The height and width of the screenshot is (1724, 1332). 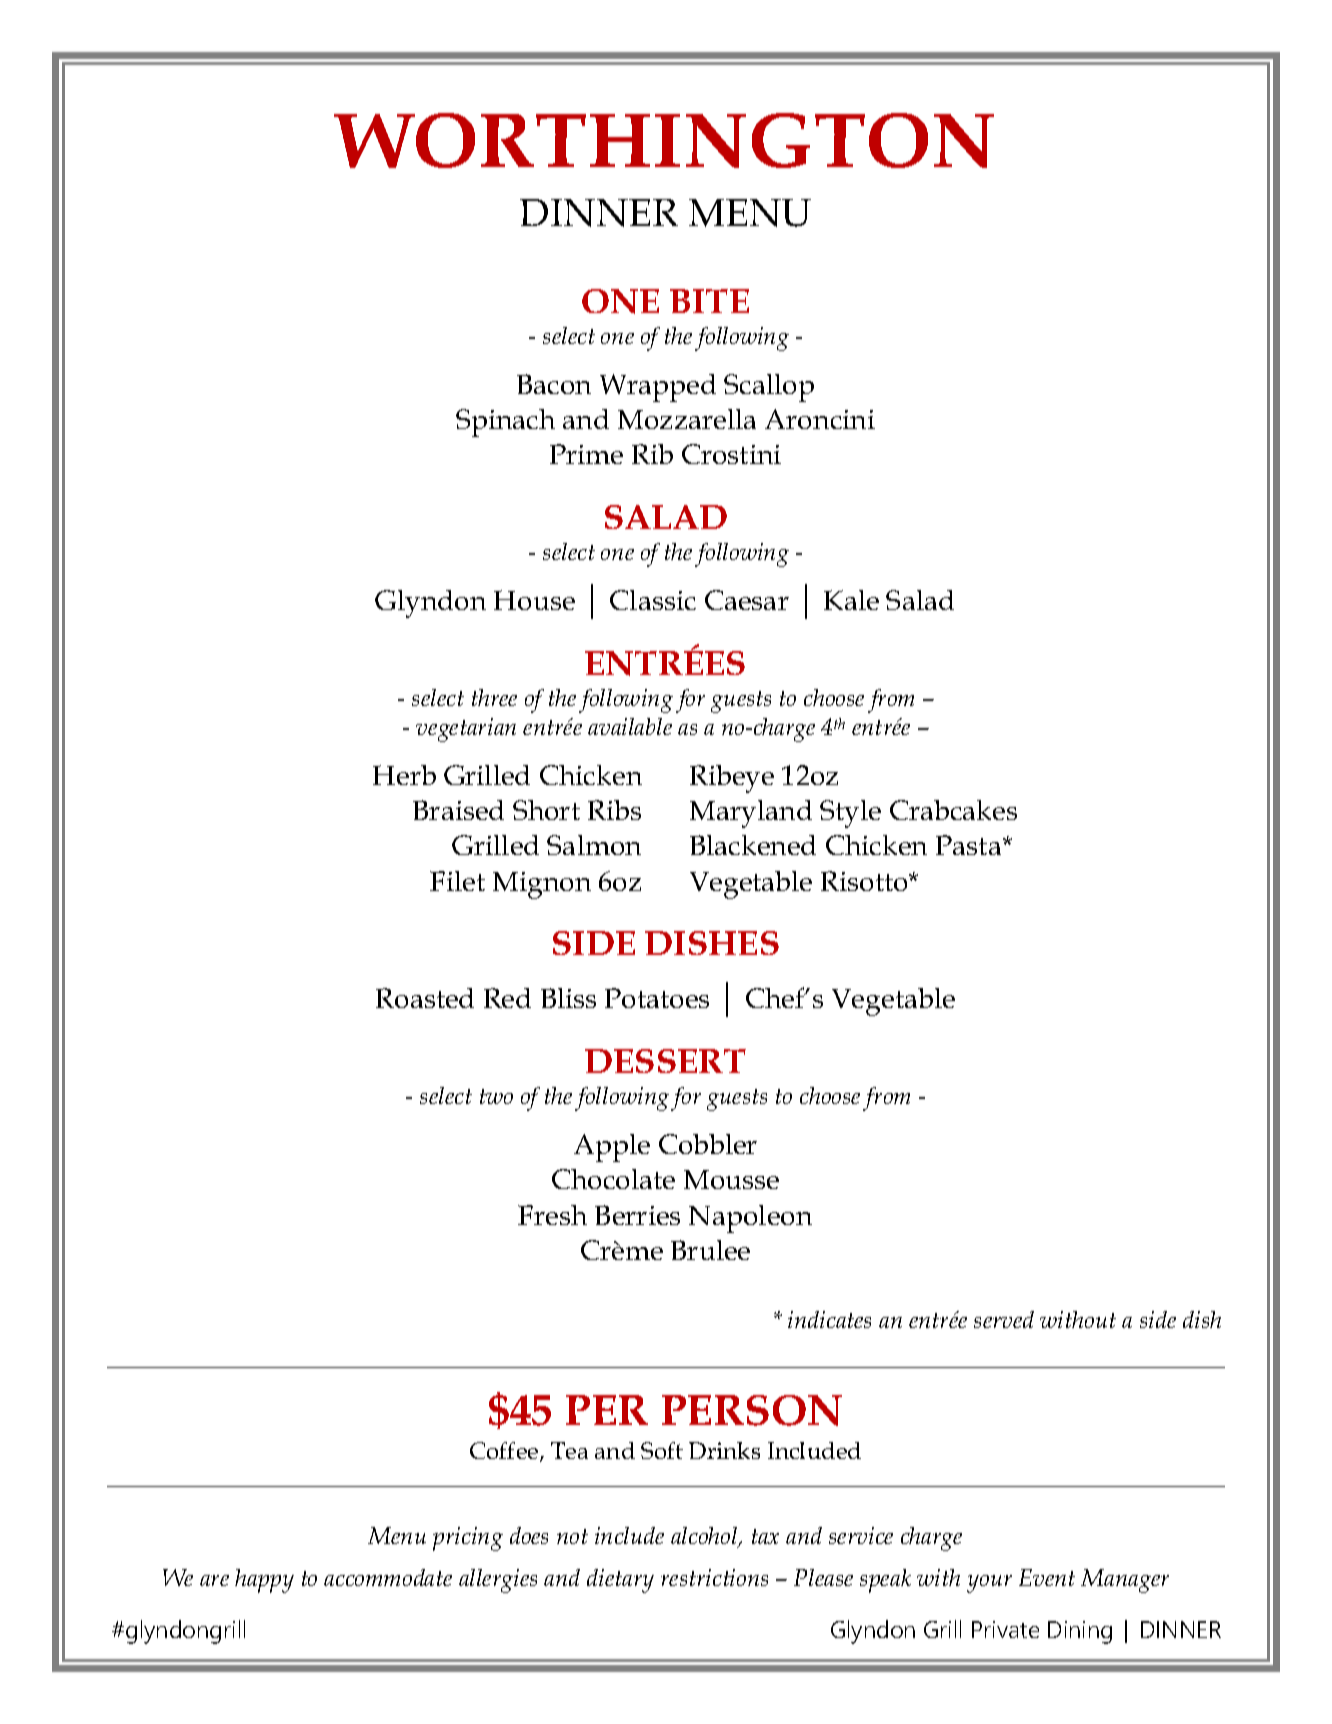 I want to click on accommodate, so click(x=388, y=1577).
